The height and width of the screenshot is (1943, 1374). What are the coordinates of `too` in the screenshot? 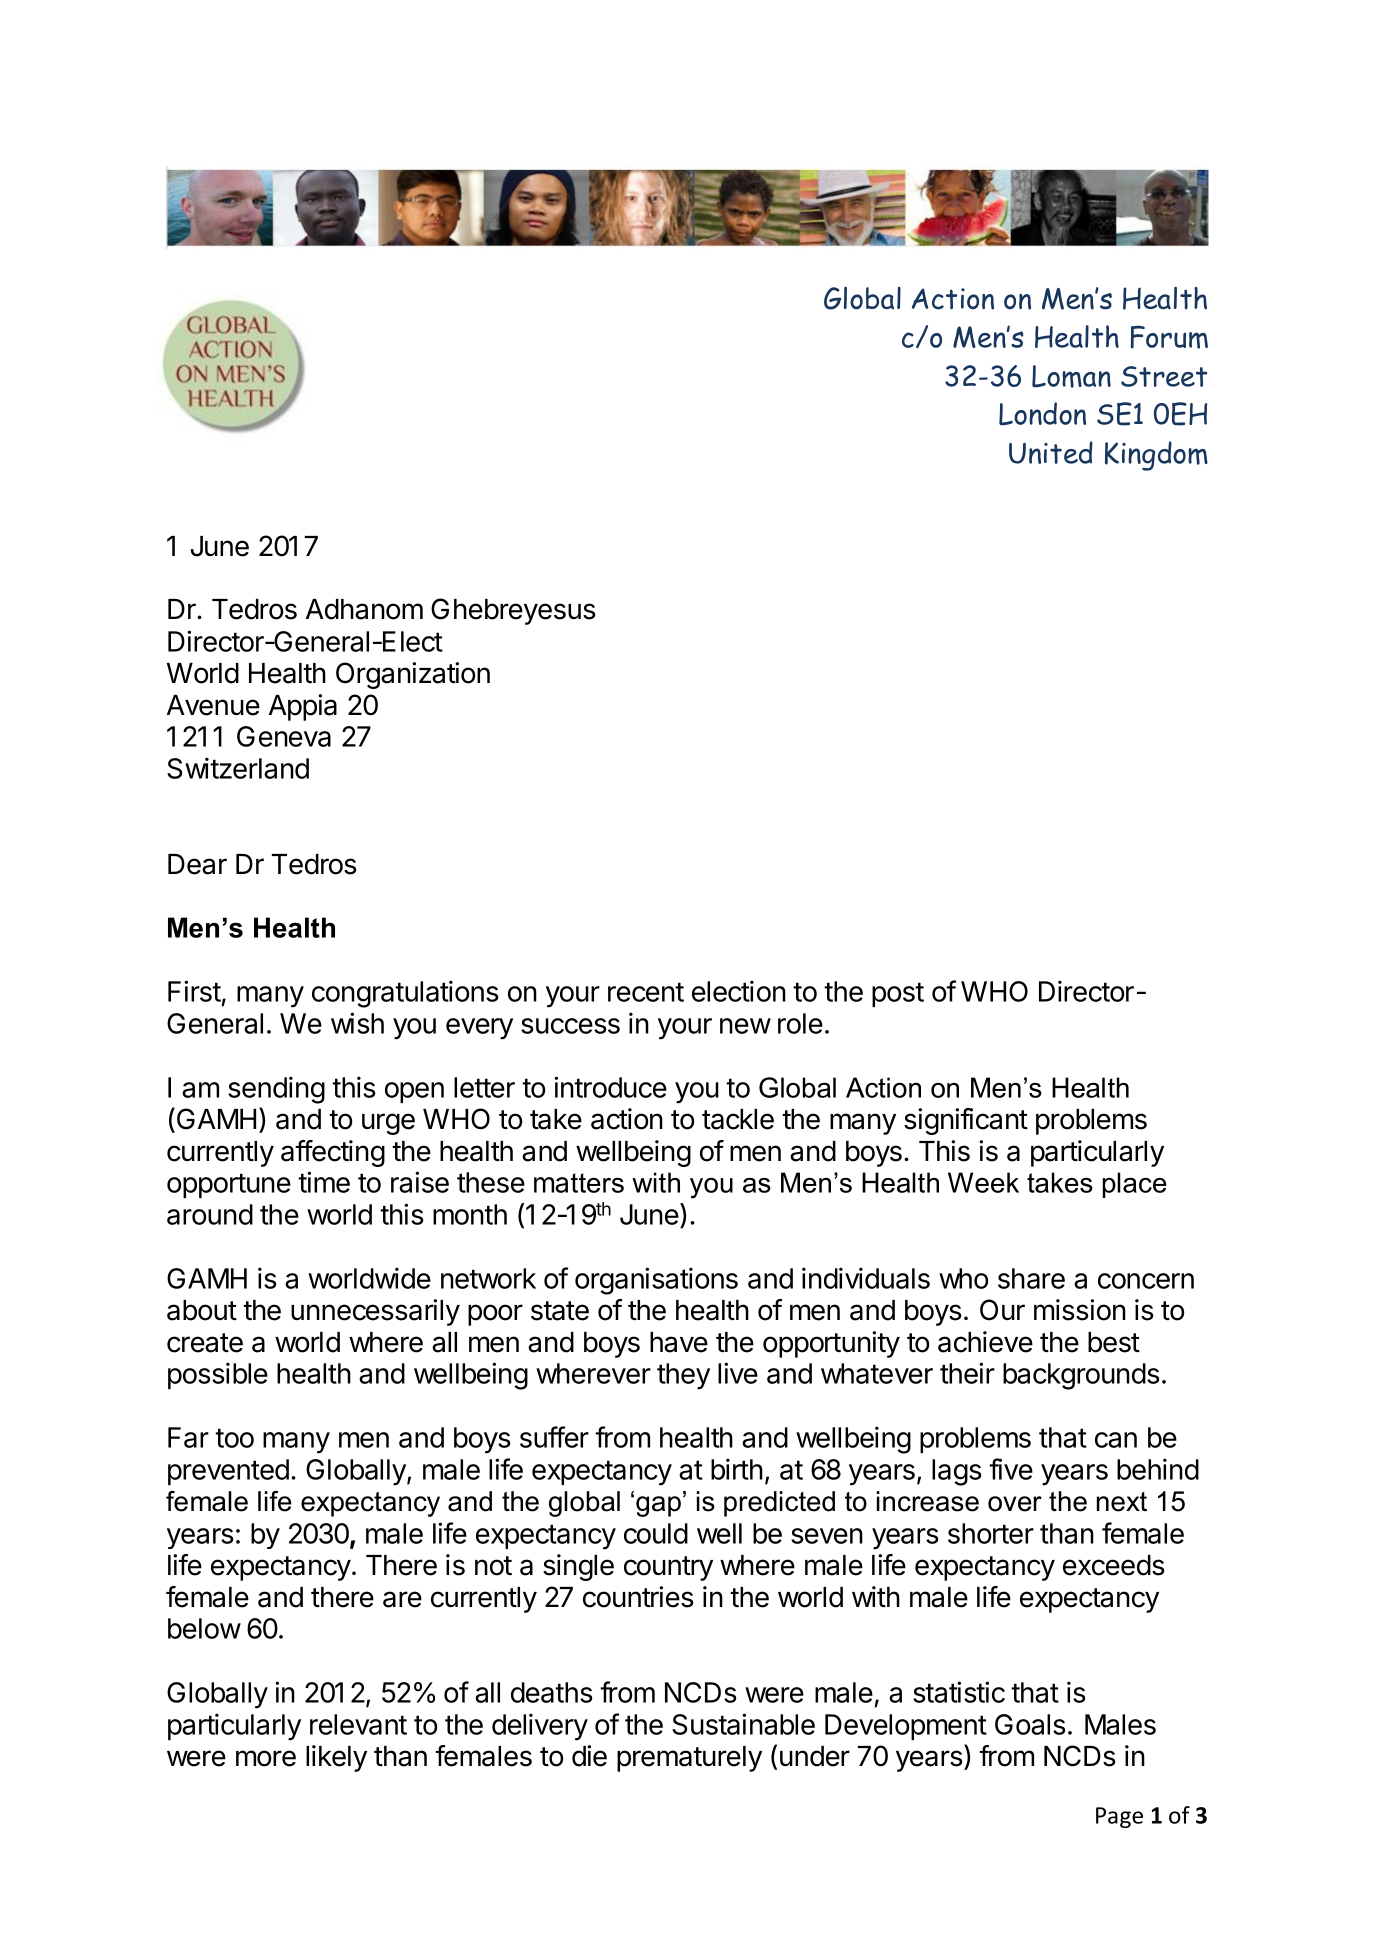 It's located at (234, 1438).
